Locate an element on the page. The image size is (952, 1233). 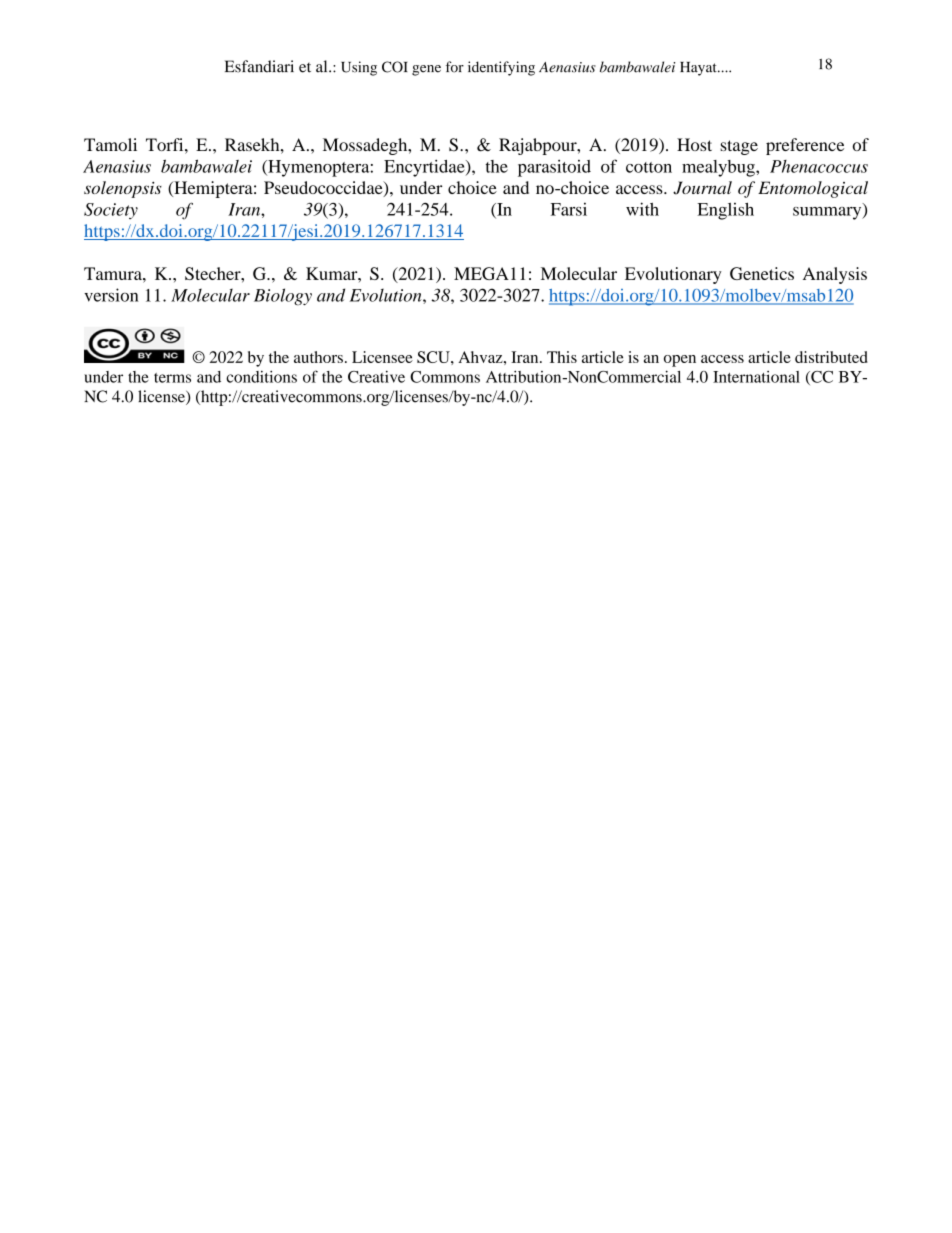
identifying is located at coordinates (501, 68).
